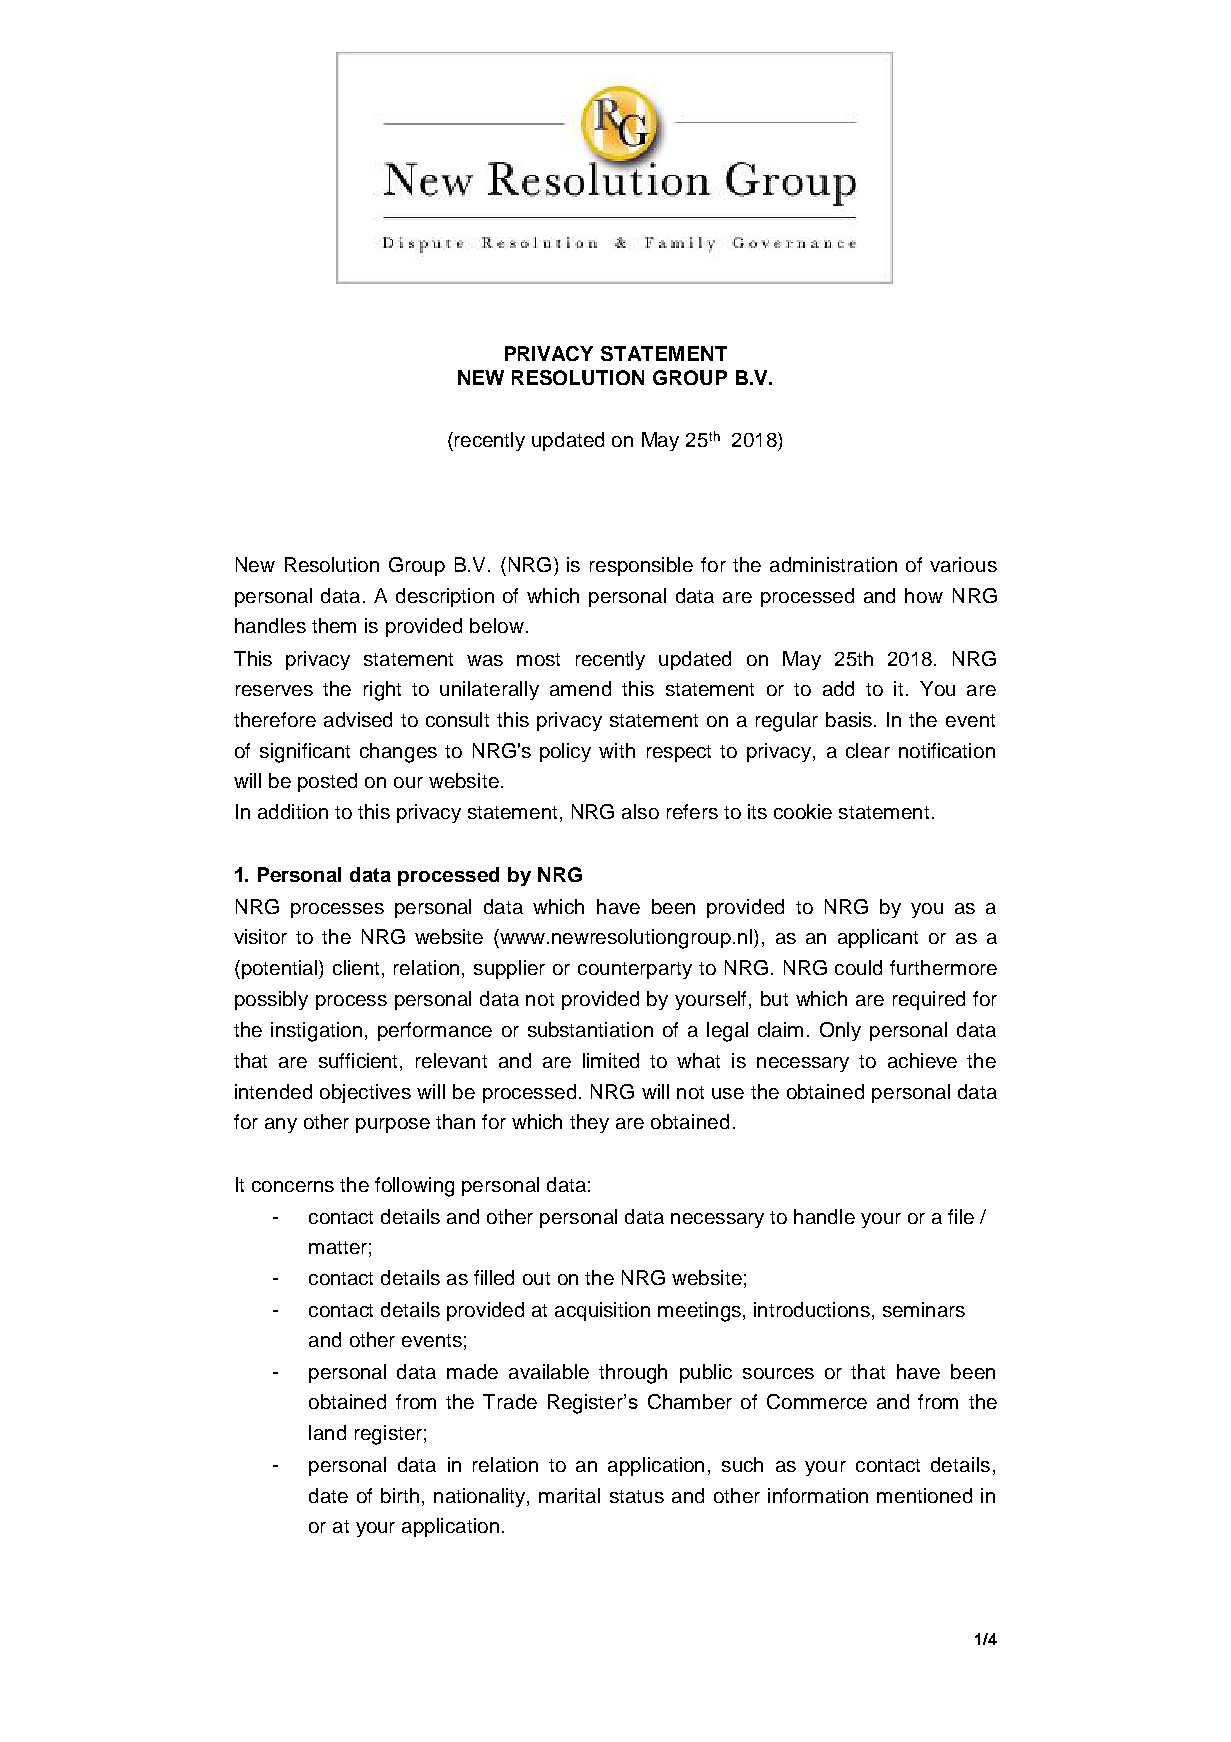 The image size is (1231, 1742). Describe the element at coordinates (924, 595) in the screenshot. I see `how` at that location.
